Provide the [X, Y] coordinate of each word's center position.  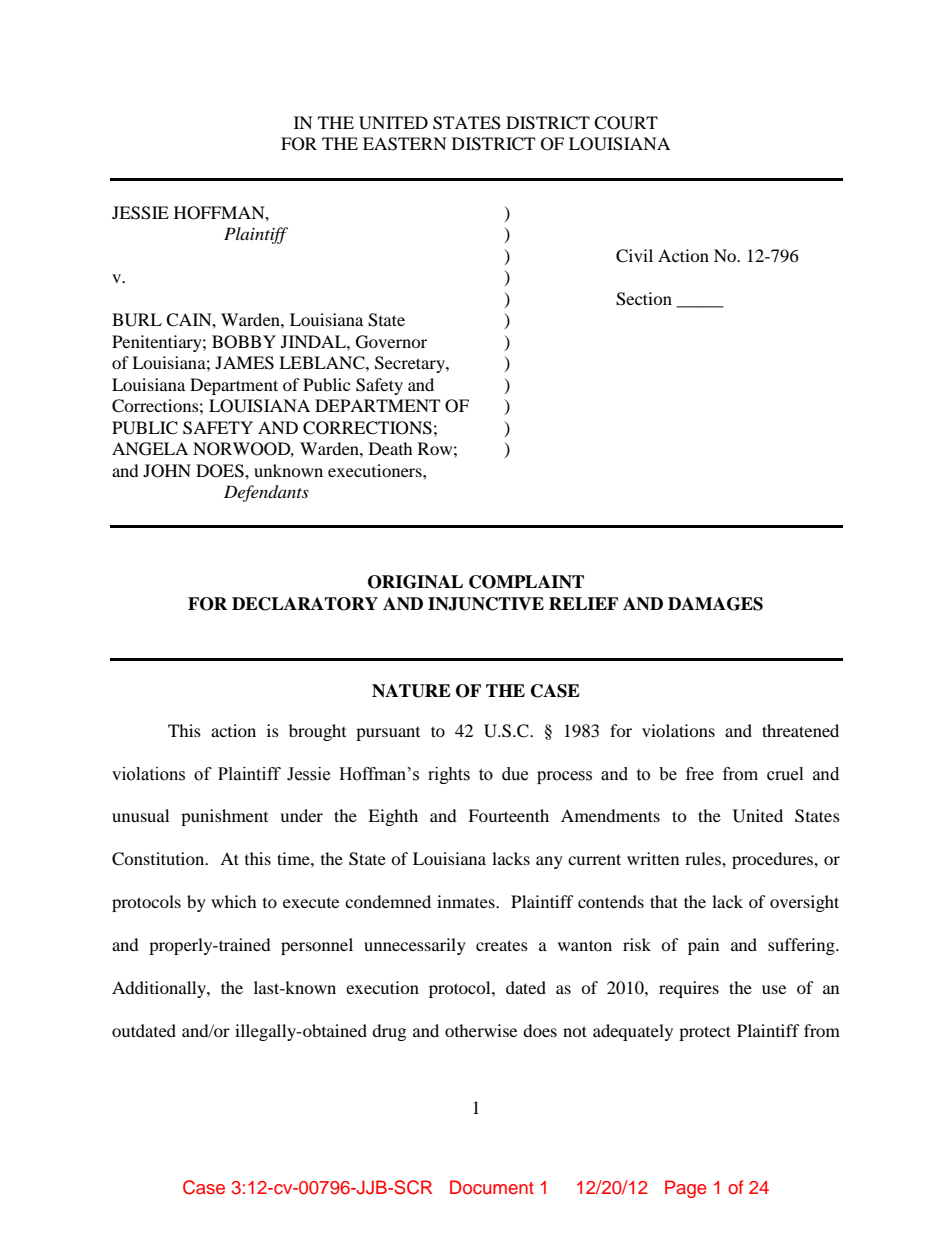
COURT [626, 123]
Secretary [411, 364]
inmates [467, 901]
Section [644, 299]
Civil [634, 256]
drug [389, 1032]
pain [703, 946]
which [234, 901]
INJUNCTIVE [486, 604]
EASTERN [405, 144]
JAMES [244, 363]
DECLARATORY [305, 604]
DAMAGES [715, 604]
